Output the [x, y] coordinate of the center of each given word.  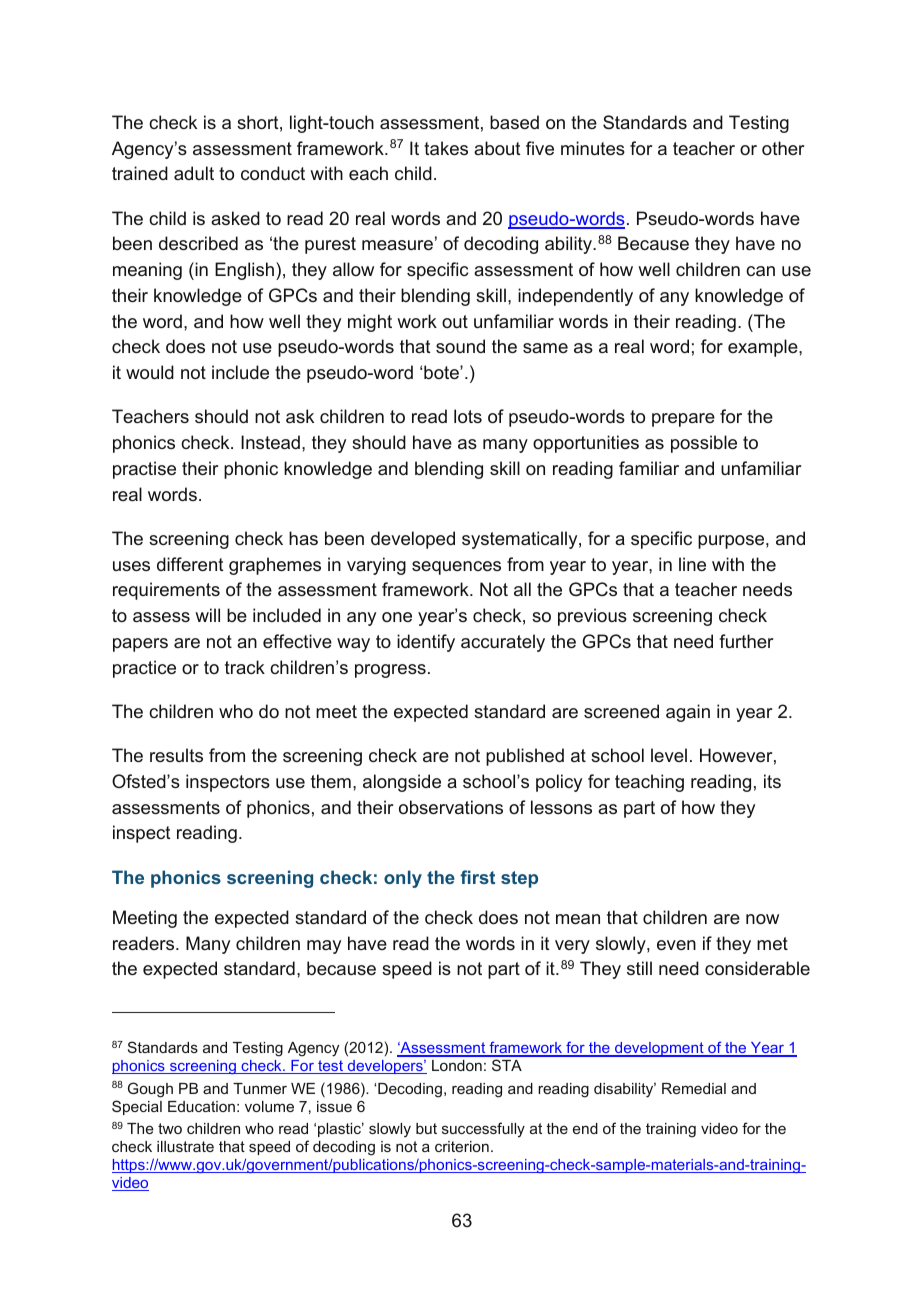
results [176, 755]
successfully [483, 1130]
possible [704, 444]
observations [451, 807]
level [669, 755]
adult [194, 173]
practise [144, 470]
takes [446, 148]
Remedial [694, 1088]
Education [201, 1106]
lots [468, 416]
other [783, 148]
